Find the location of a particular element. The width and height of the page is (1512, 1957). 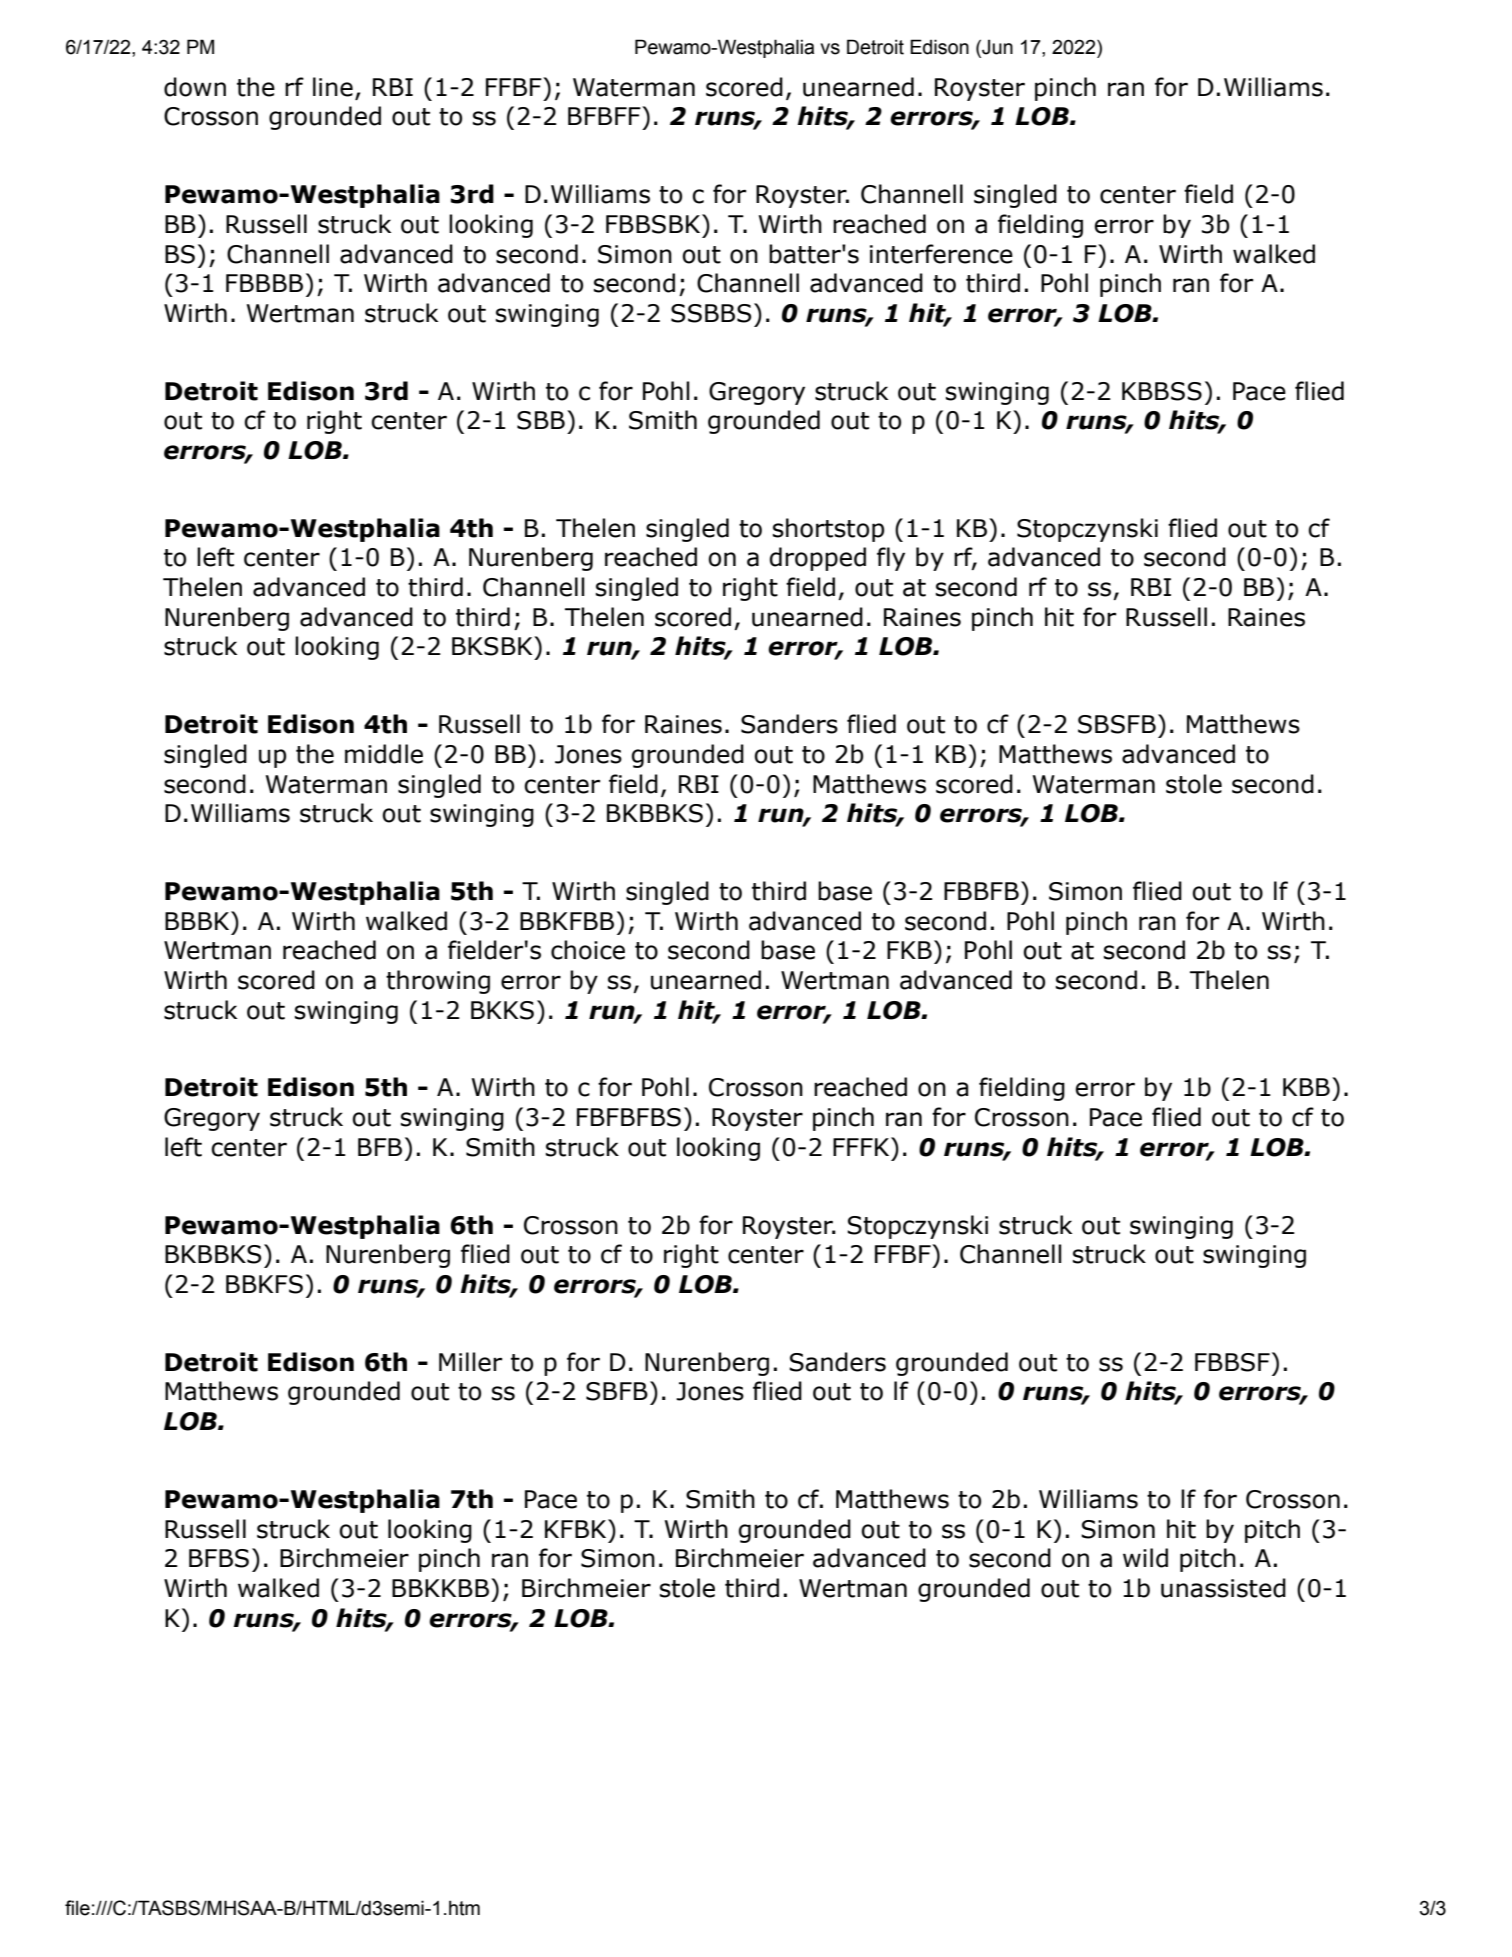

wild is located at coordinates (1145, 1558).
